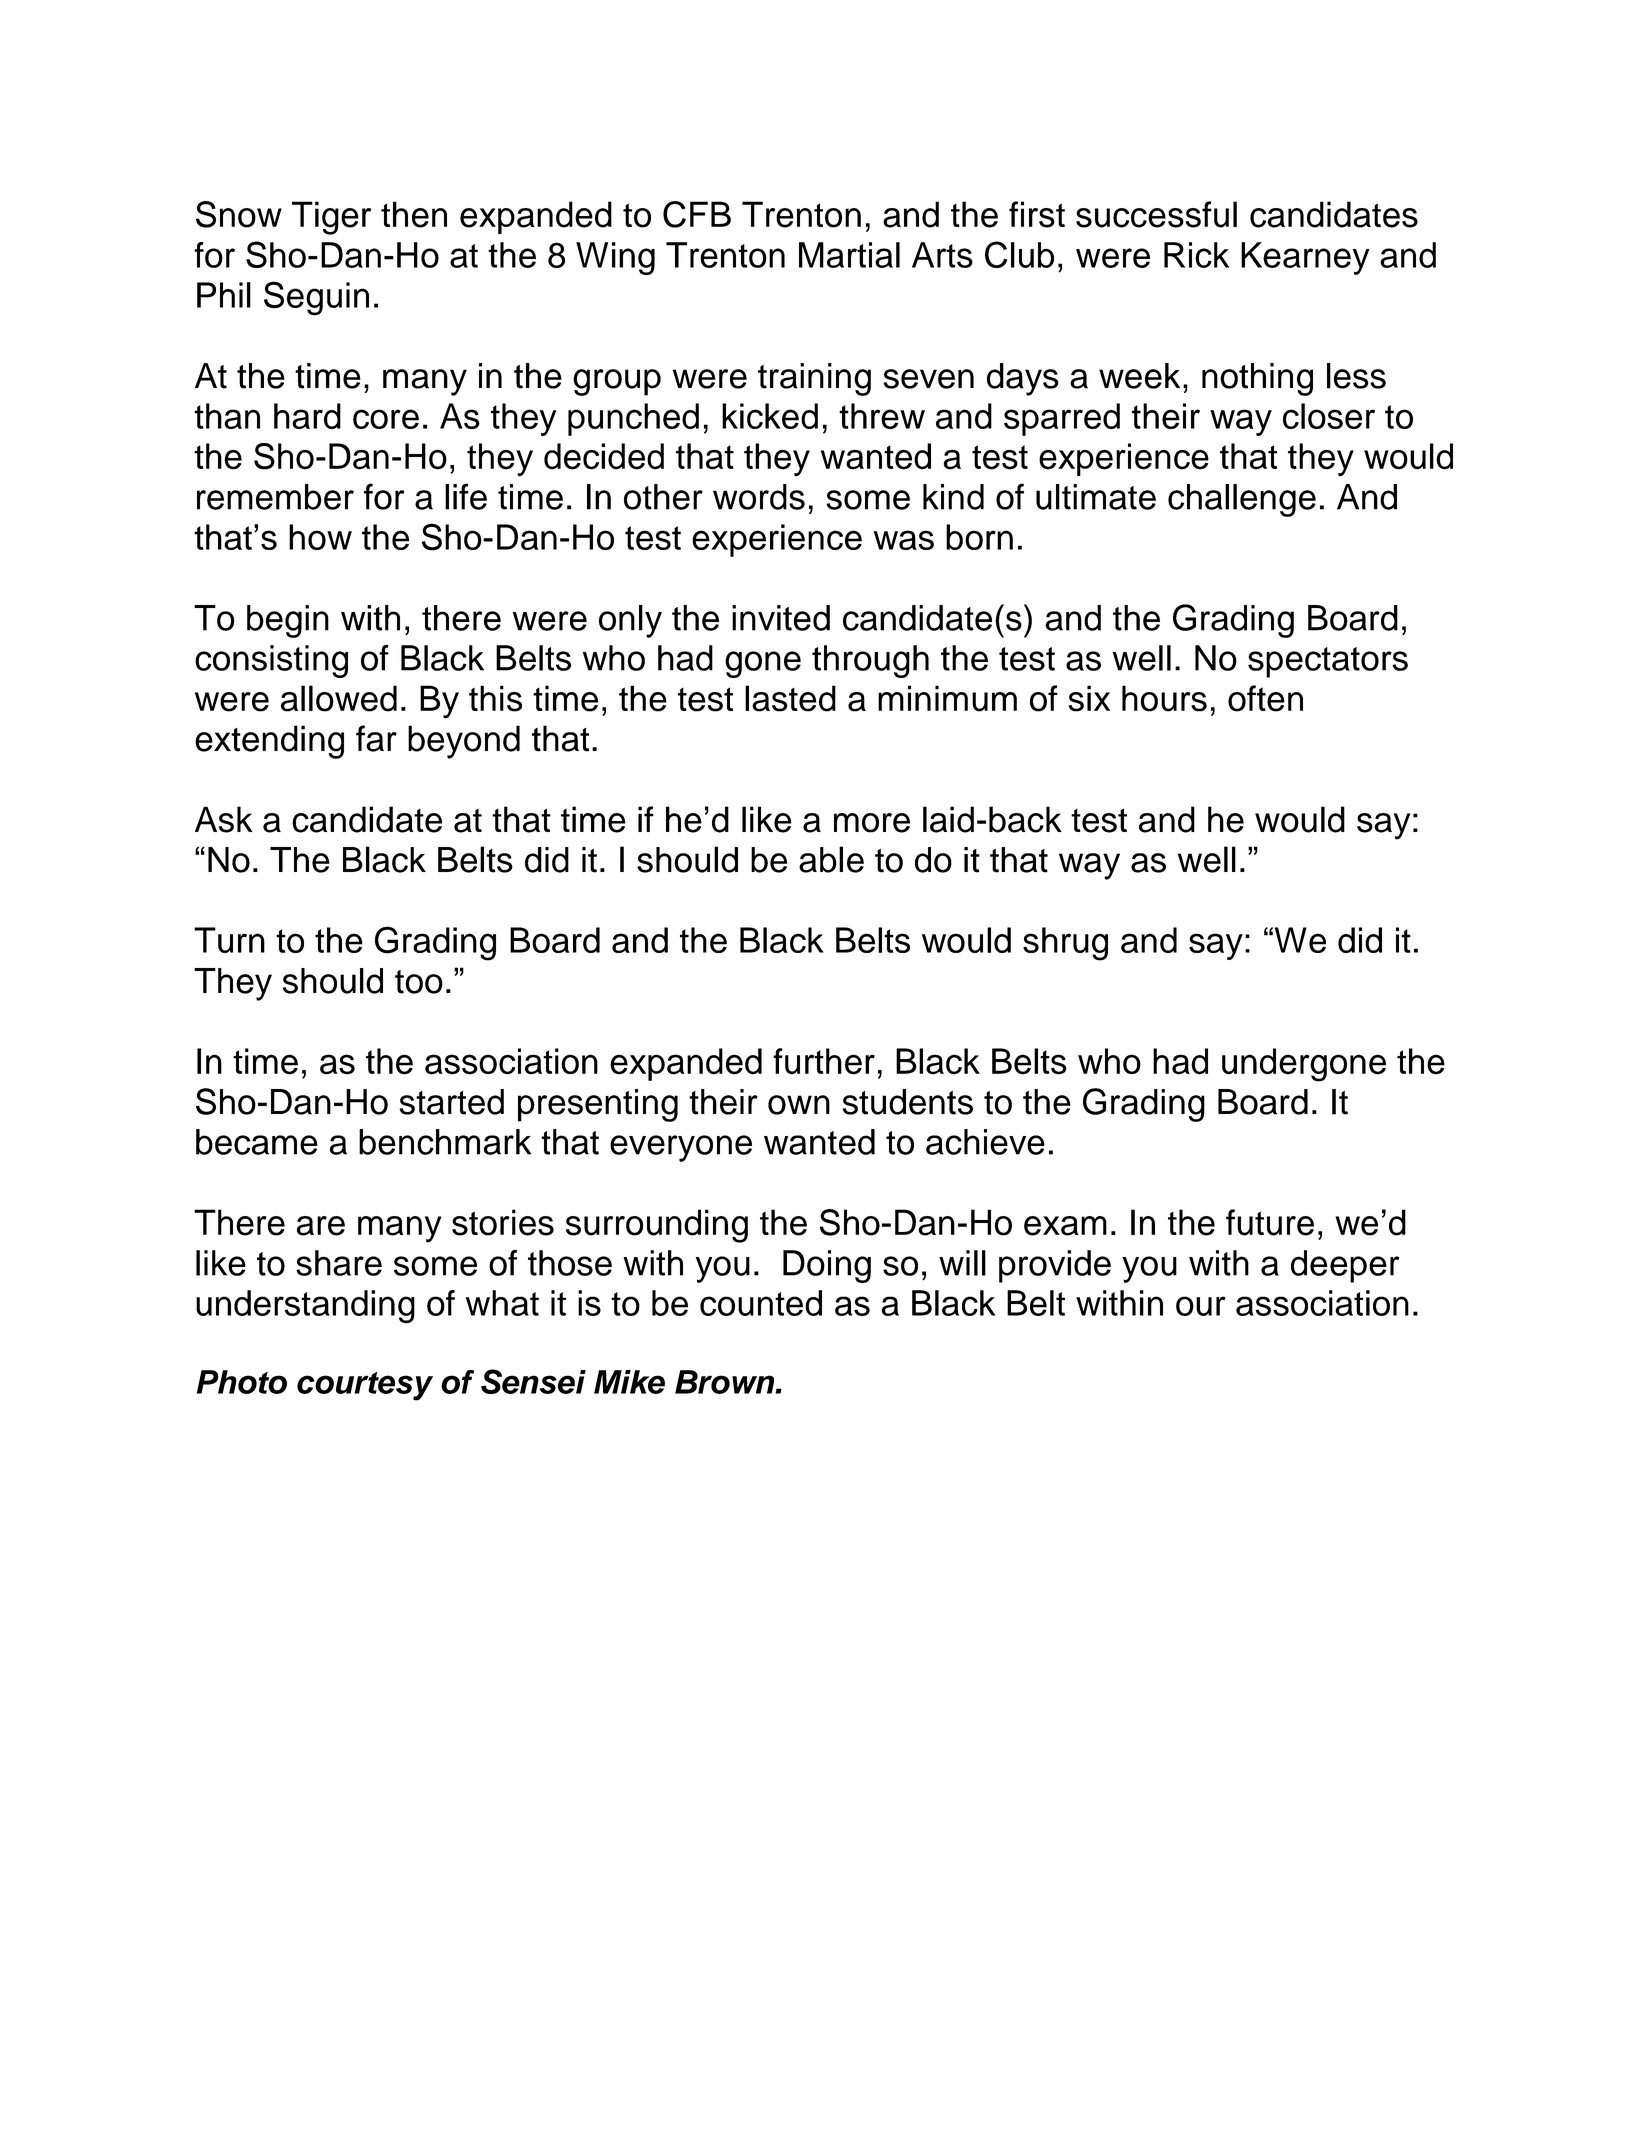 The height and width of the document is (2136, 1651). Describe the element at coordinates (849, 255) in the document. I see `Martial` at that location.
